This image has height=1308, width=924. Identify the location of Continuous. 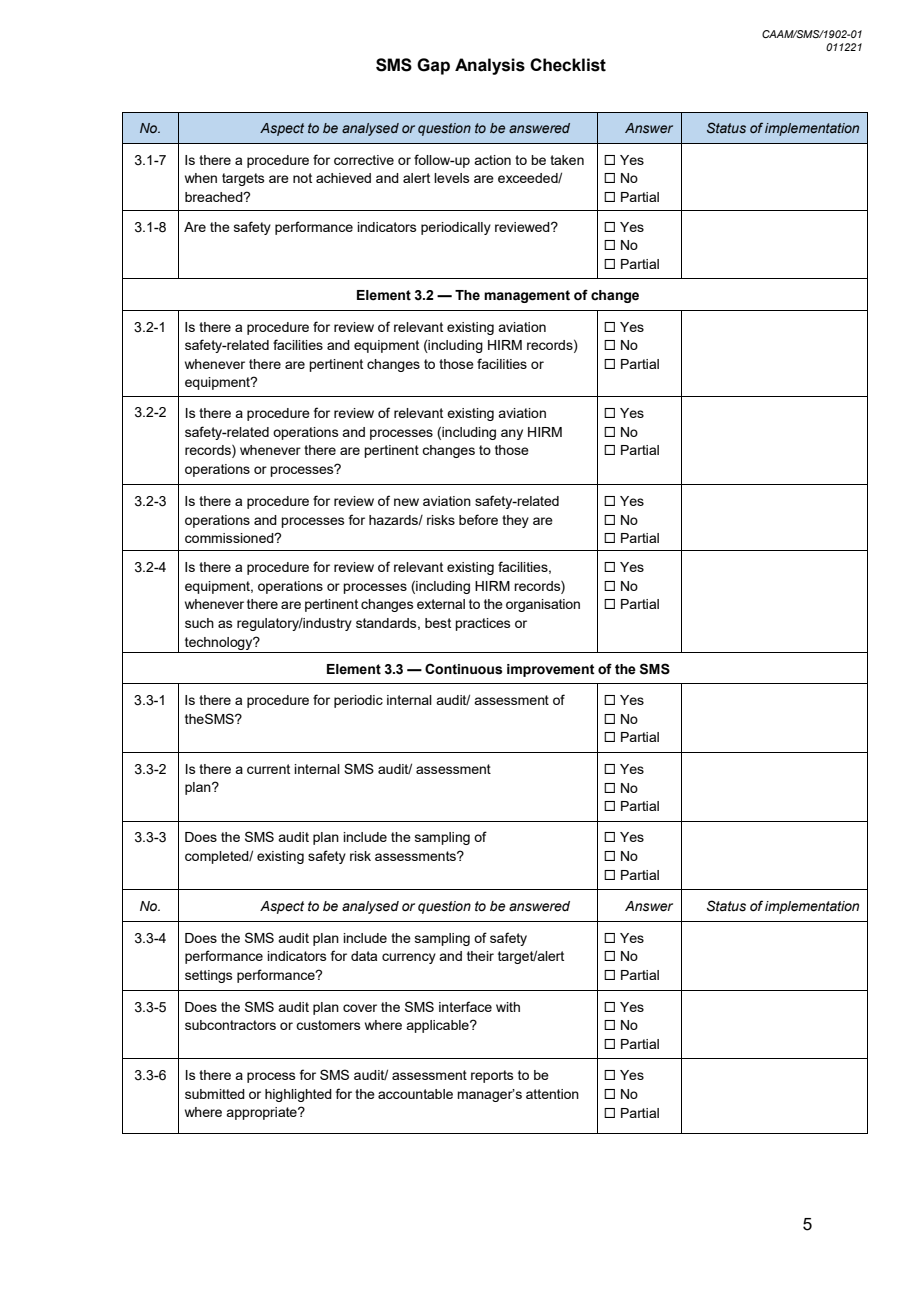
(463, 669).
